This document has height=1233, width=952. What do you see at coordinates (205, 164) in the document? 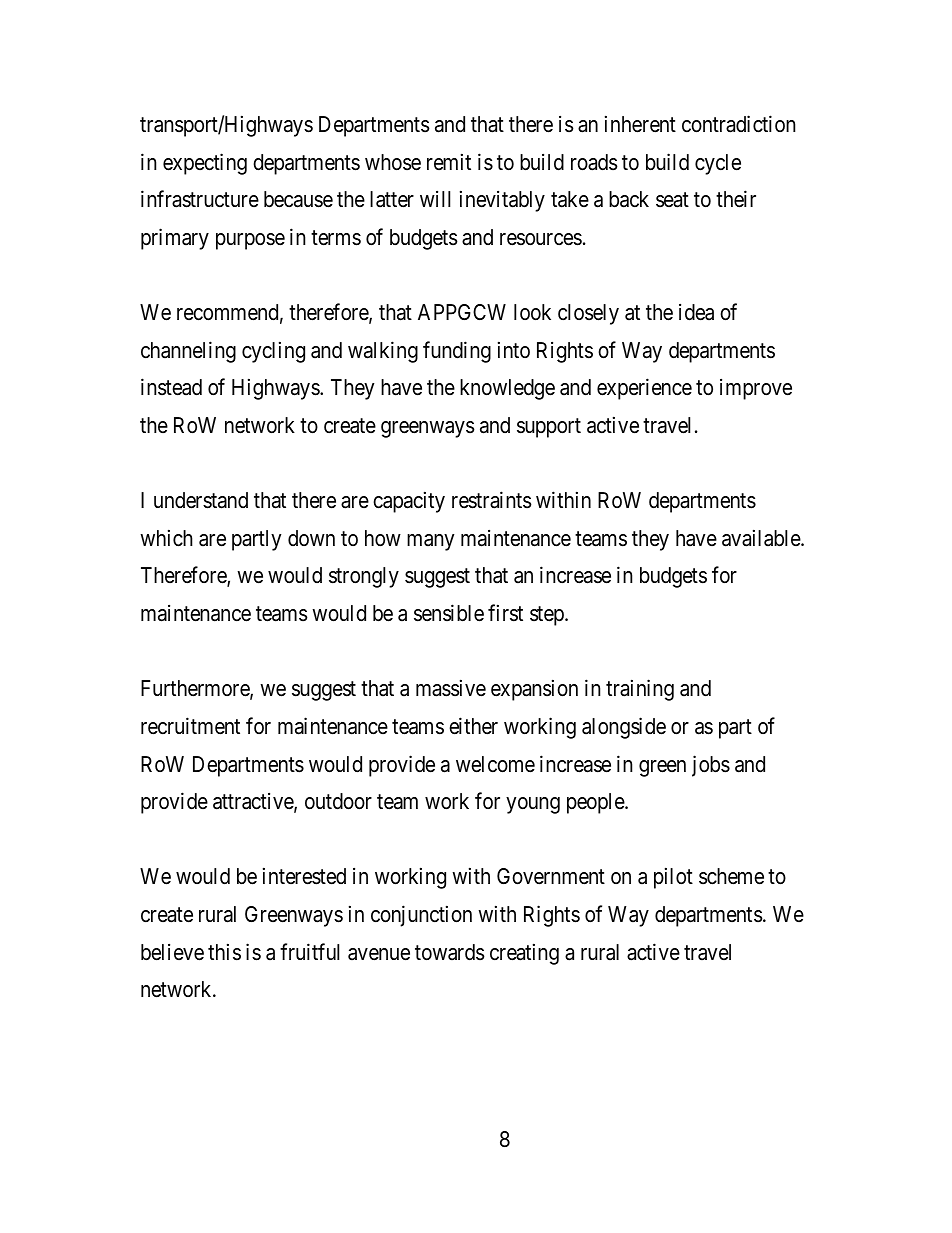
I see `expecting` at bounding box center [205, 164].
